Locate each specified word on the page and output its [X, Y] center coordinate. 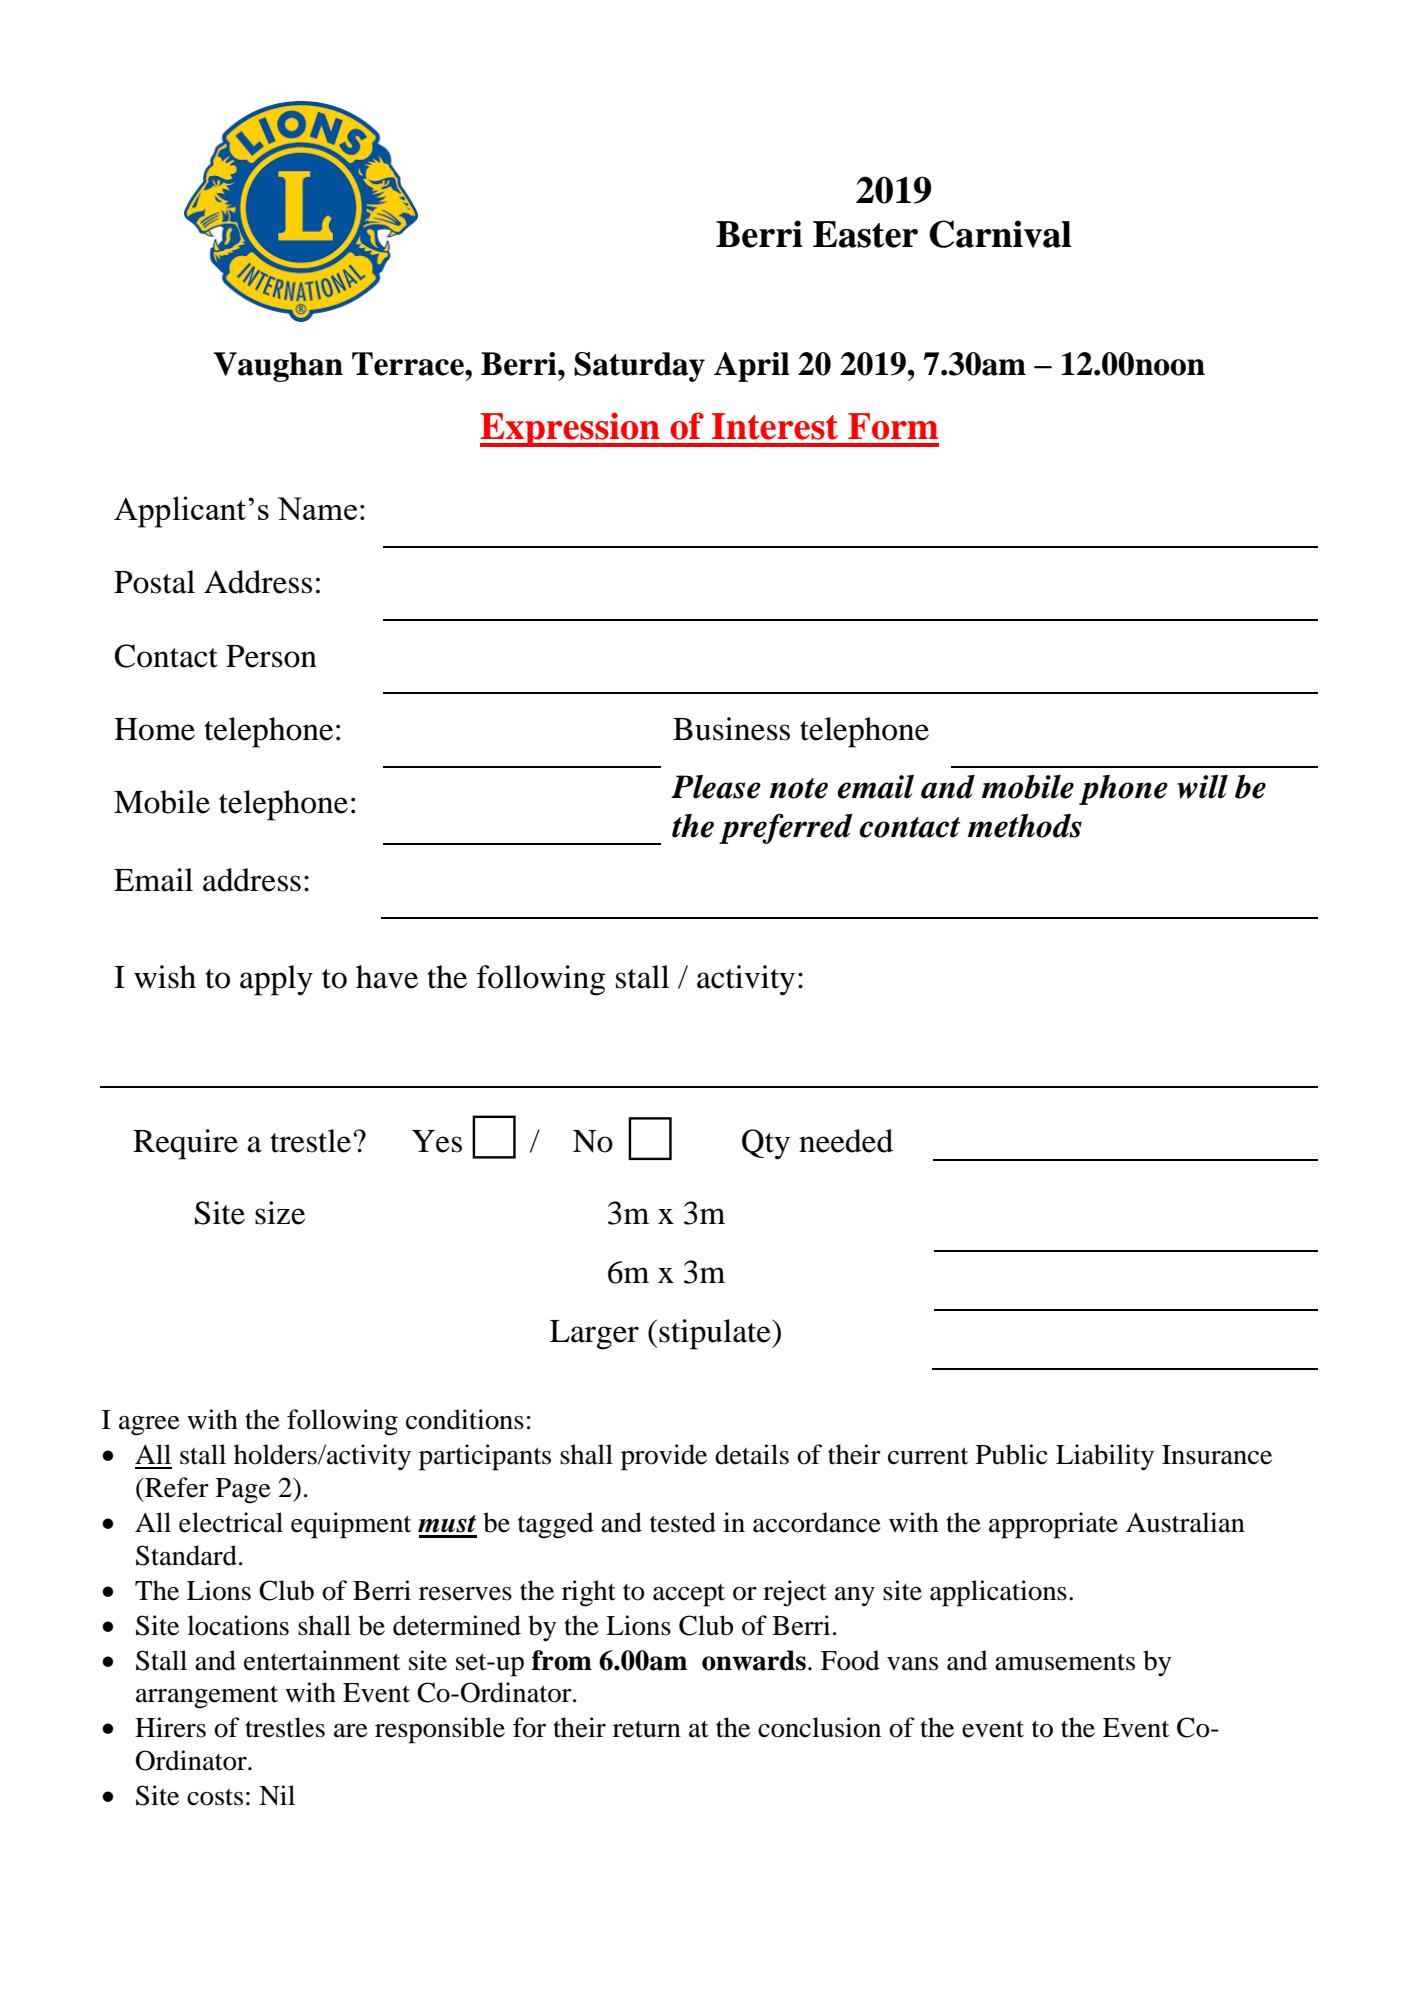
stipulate [716, 1334]
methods [1025, 826]
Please [716, 787]
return [647, 1729]
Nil [277, 1795]
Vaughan [278, 367]
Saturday [639, 367]
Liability [1105, 1457]
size [280, 1213]
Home [154, 729]
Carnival [1000, 234]
